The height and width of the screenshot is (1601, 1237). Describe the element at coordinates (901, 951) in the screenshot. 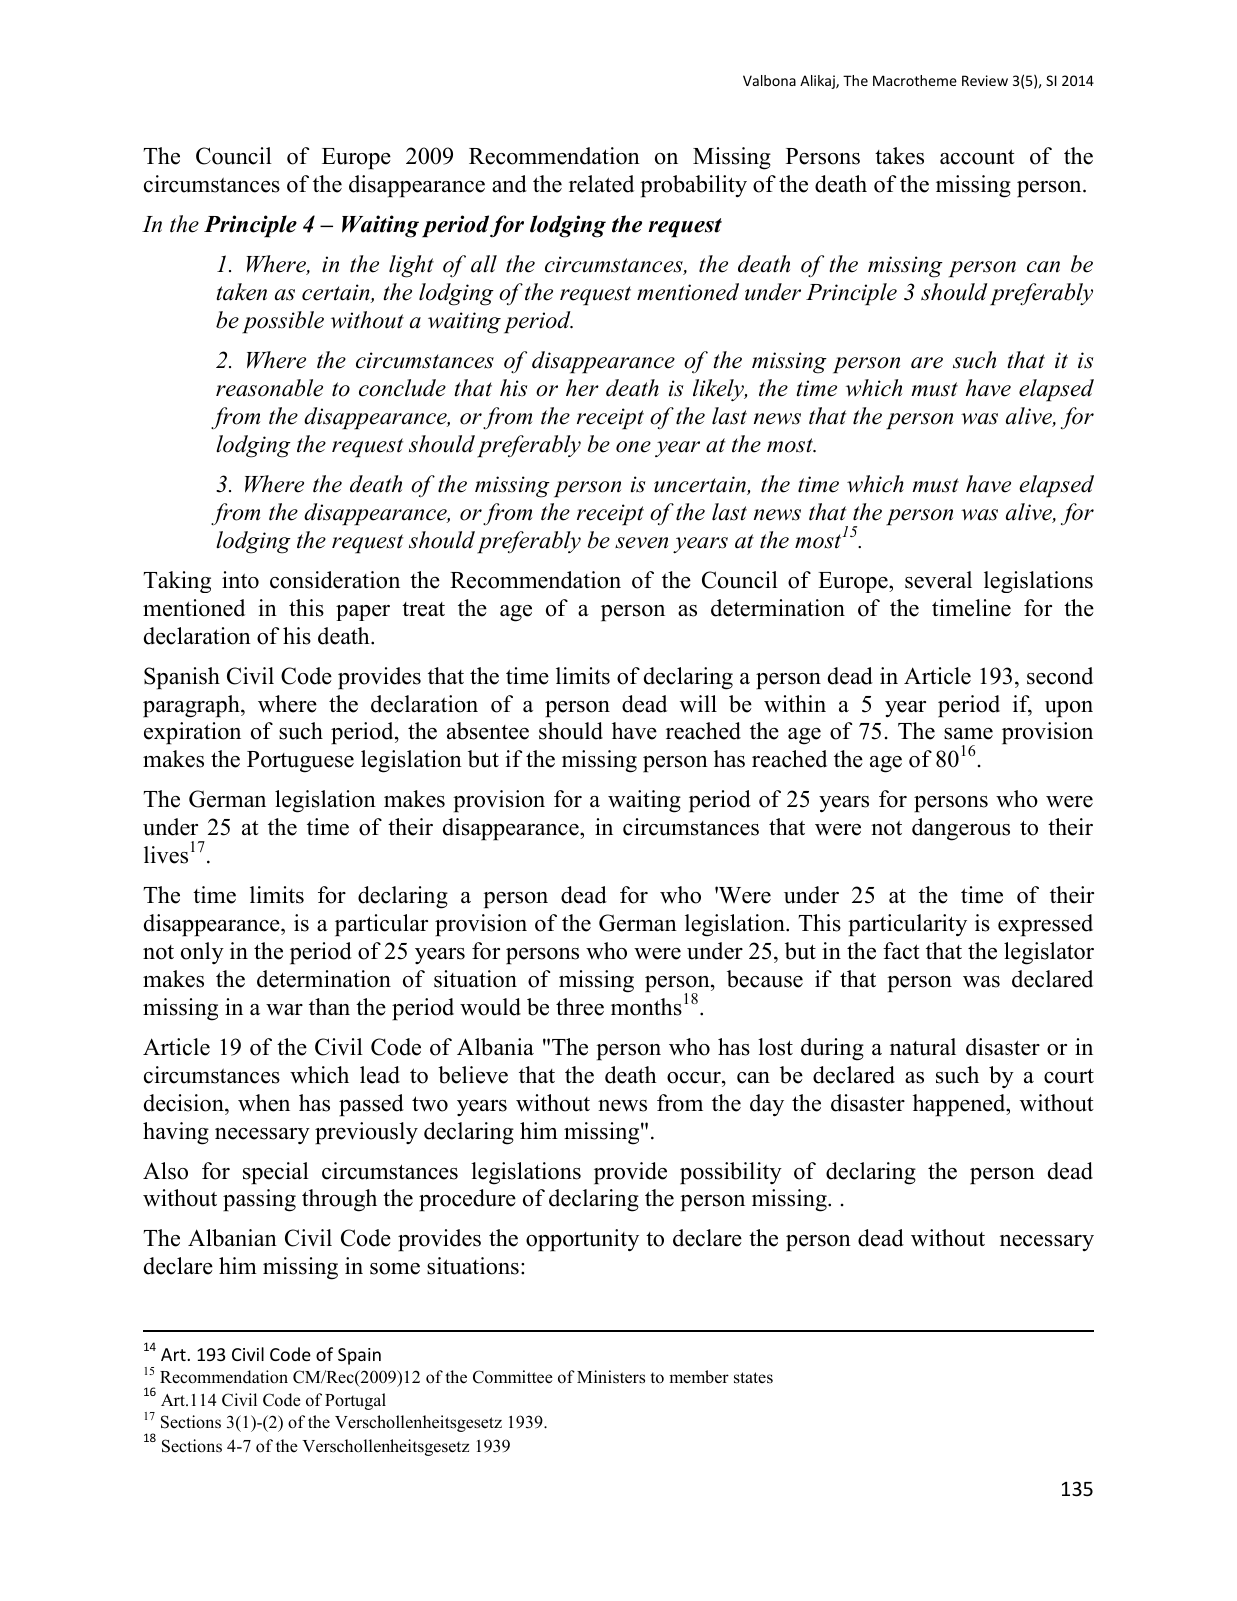

I see `fact` at that location.
